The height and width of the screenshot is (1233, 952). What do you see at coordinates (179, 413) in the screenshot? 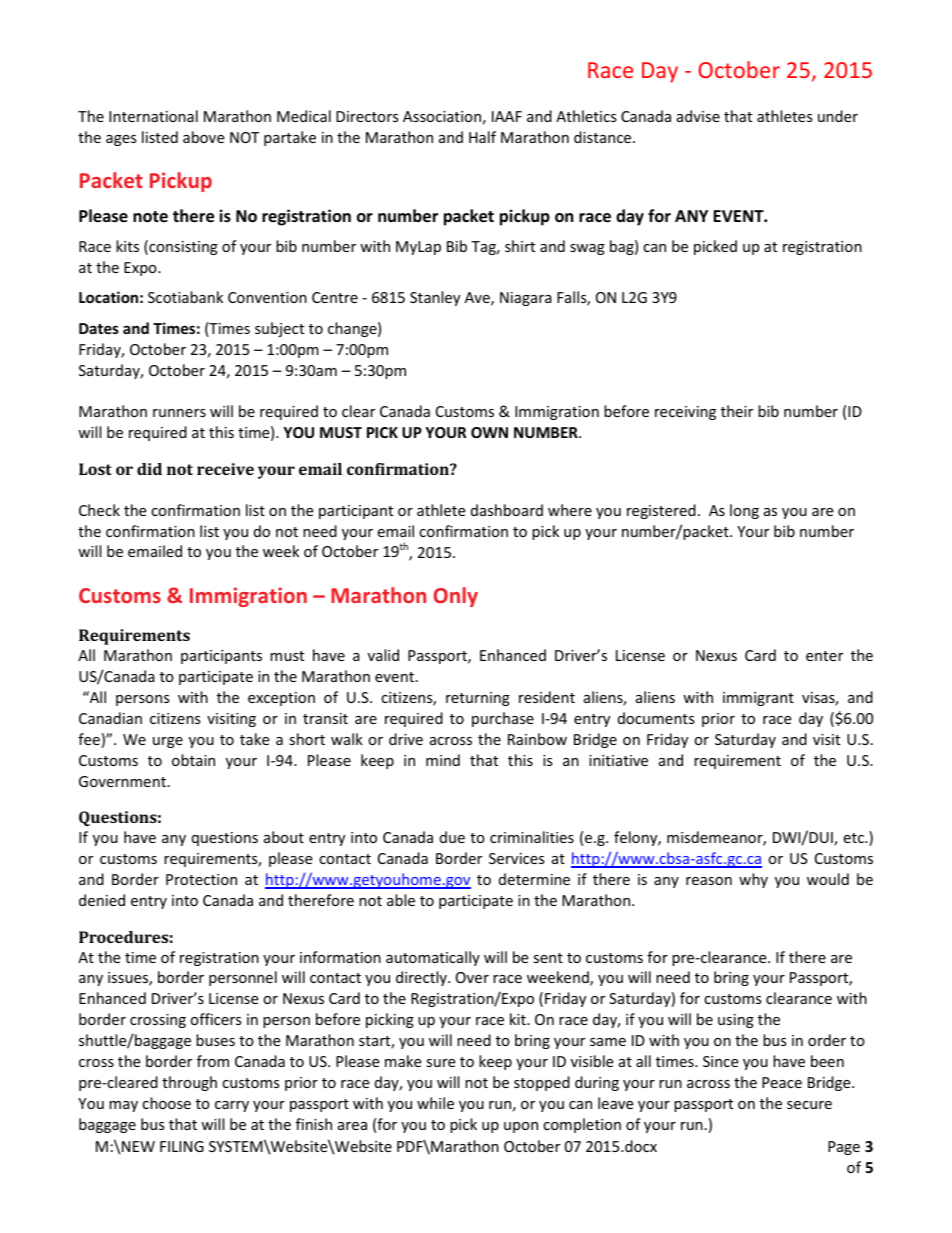
I see `runners` at bounding box center [179, 413].
